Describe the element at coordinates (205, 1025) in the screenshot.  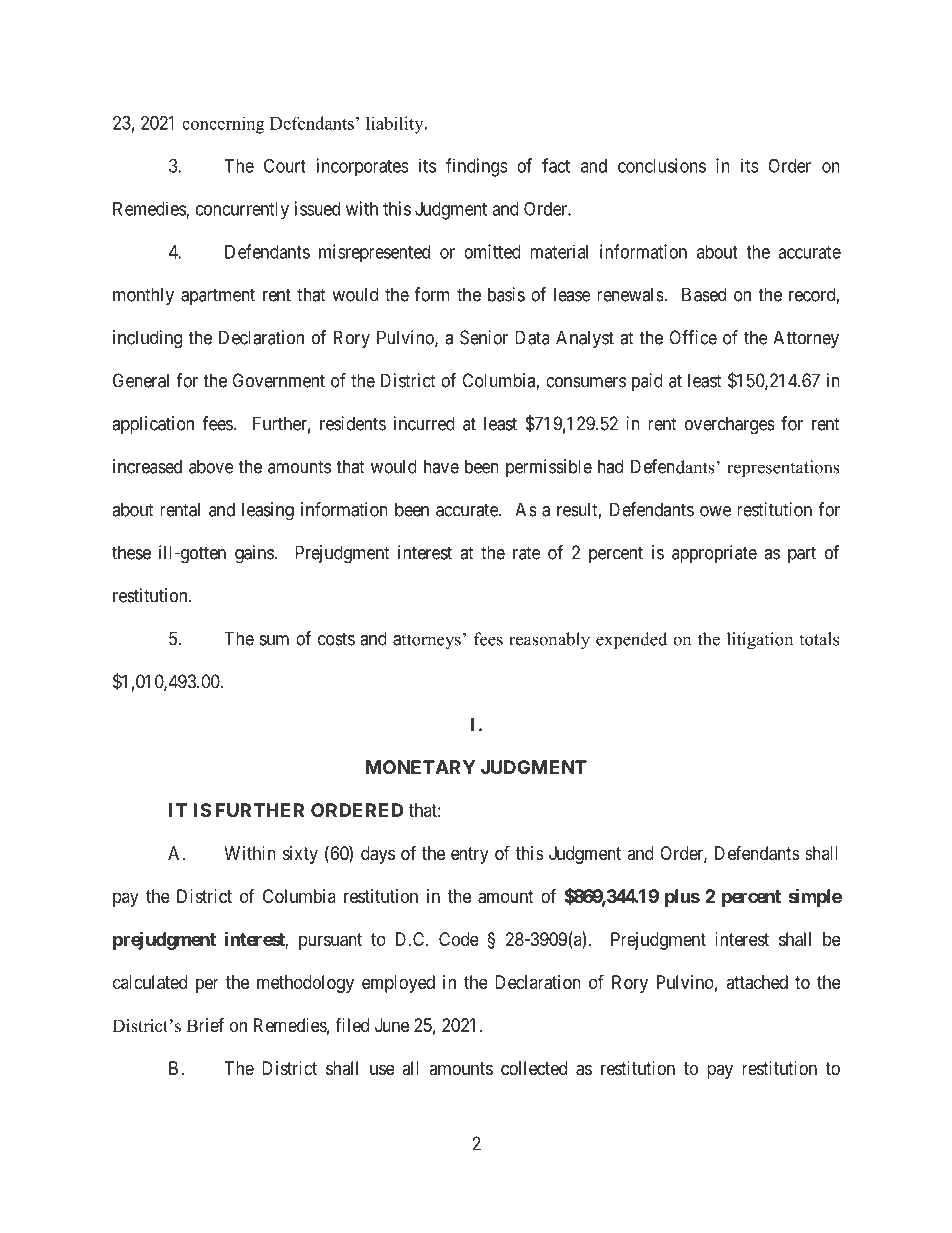
I see `Brief` at that location.
